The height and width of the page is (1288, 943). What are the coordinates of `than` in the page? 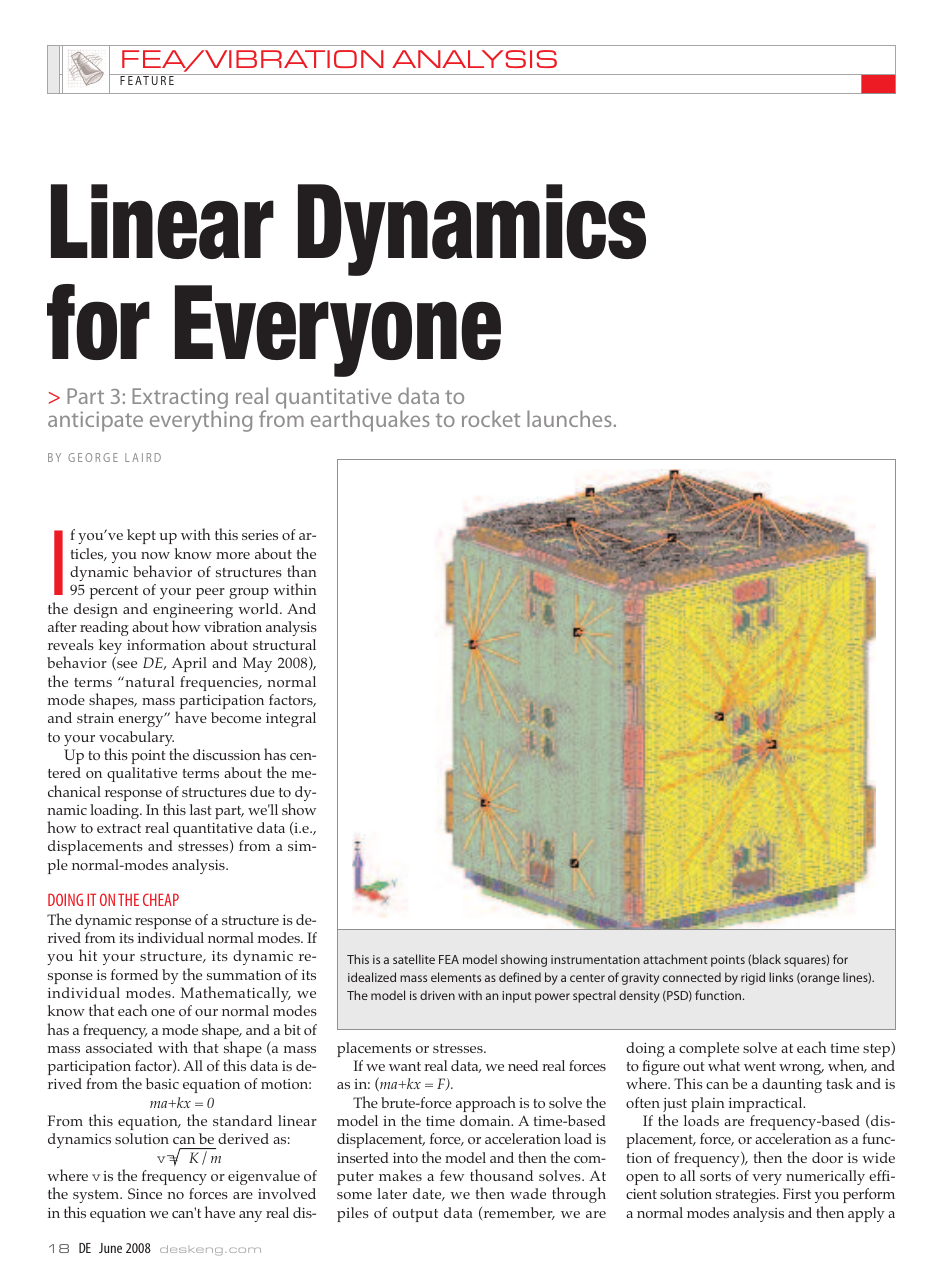 It's located at (302, 571).
